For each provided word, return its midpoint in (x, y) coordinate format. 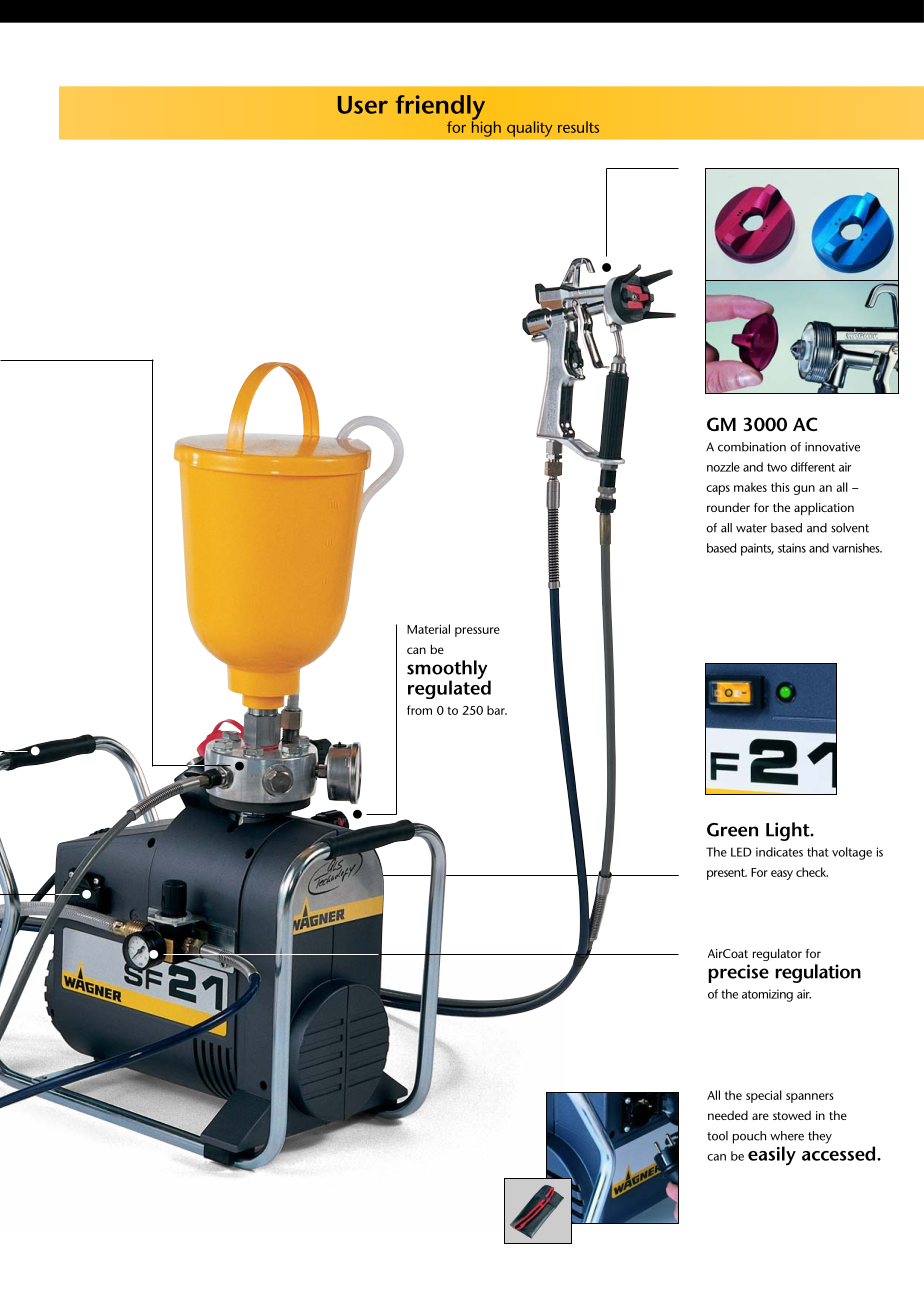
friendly (440, 108)
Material (428, 629)
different (813, 467)
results (578, 127)
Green (732, 830)
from (419, 710)
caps (718, 490)
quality (530, 129)
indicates (779, 852)
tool (717, 1136)
